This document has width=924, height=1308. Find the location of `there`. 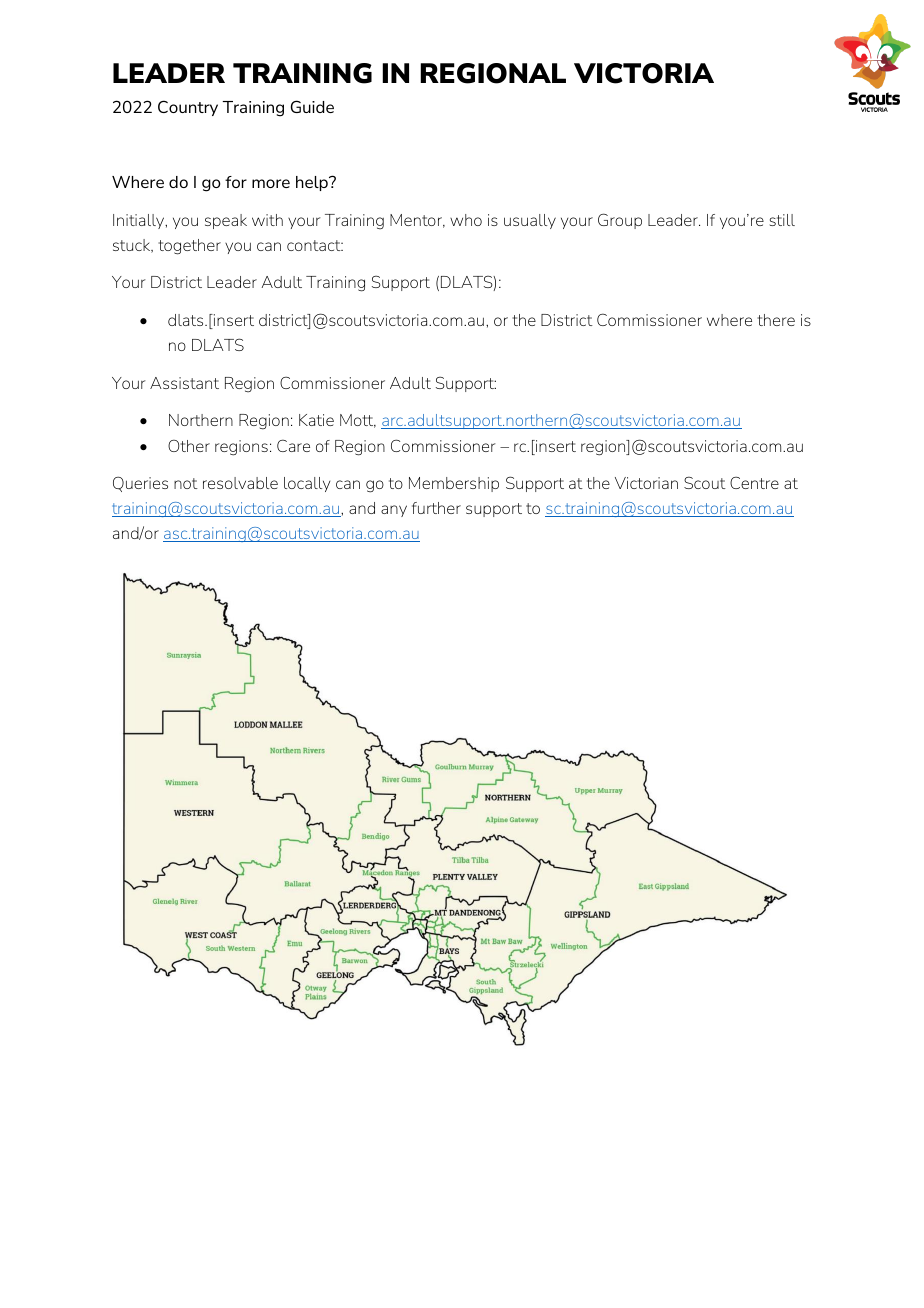

there is located at coordinates (776, 320).
